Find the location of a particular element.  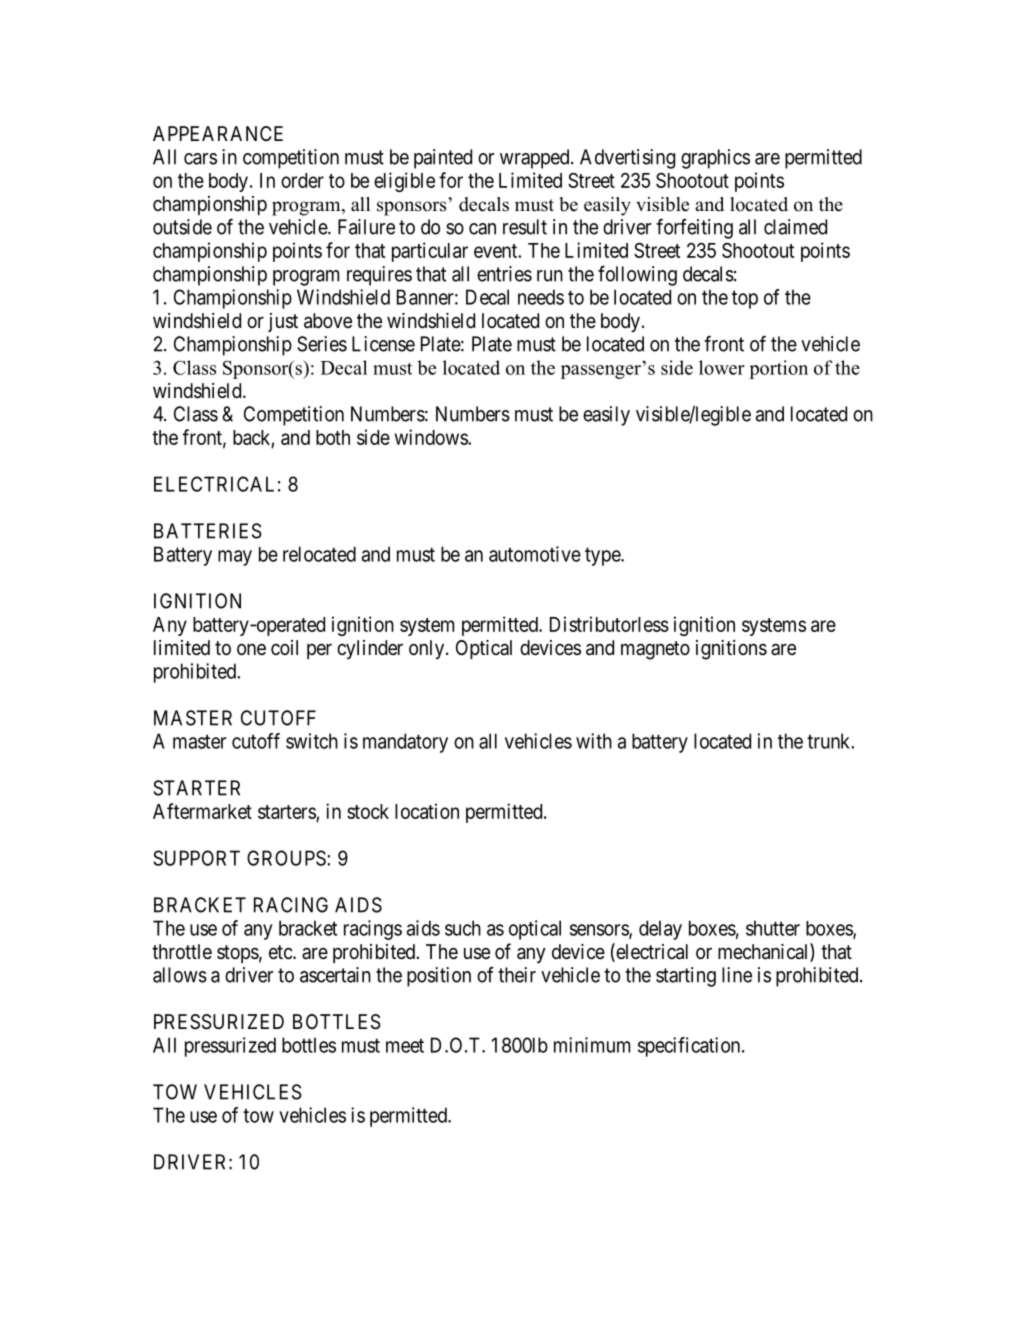

just is located at coordinates (283, 322).
